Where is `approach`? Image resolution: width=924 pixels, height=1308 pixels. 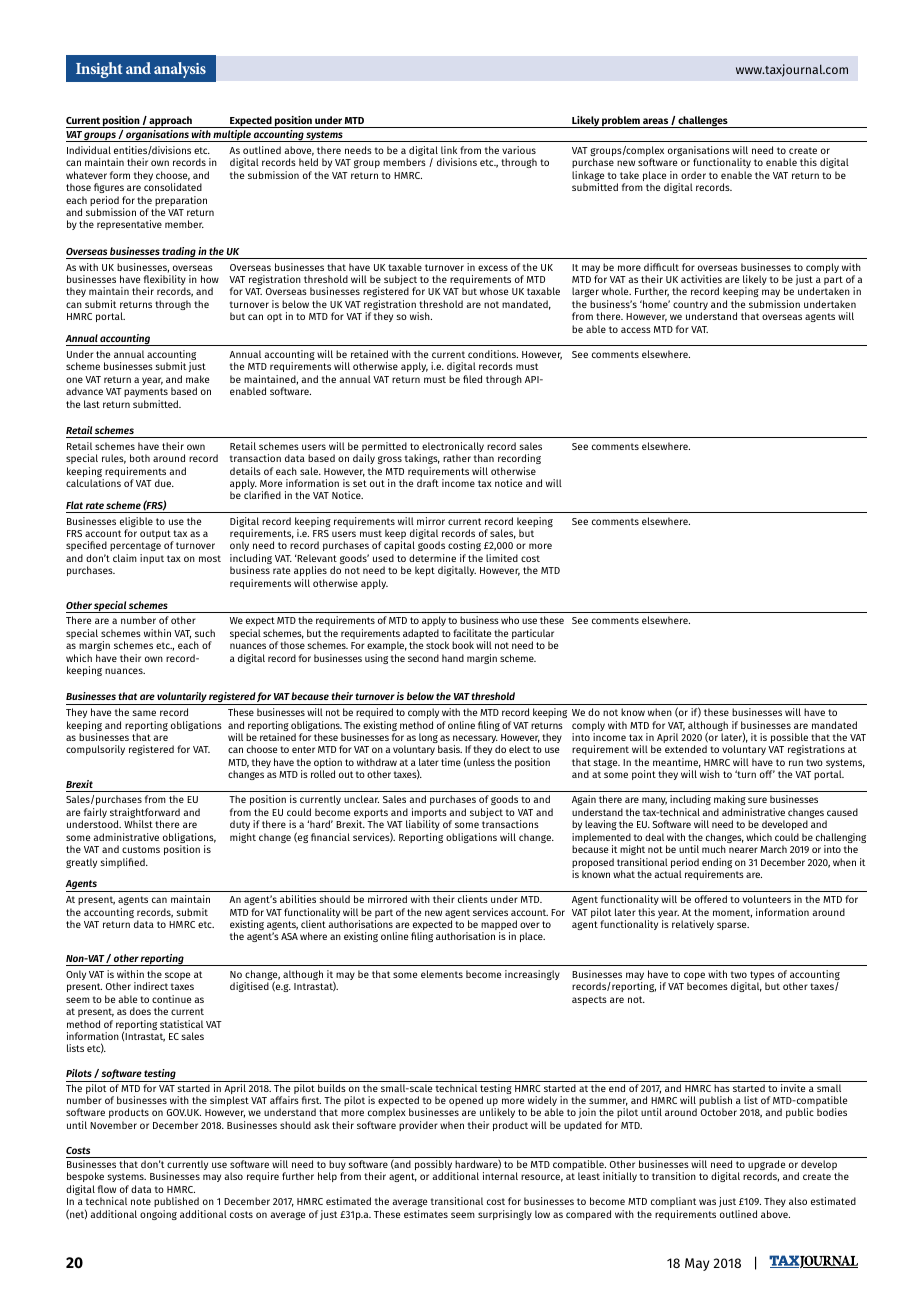 approach is located at coordinates (170, 122).
